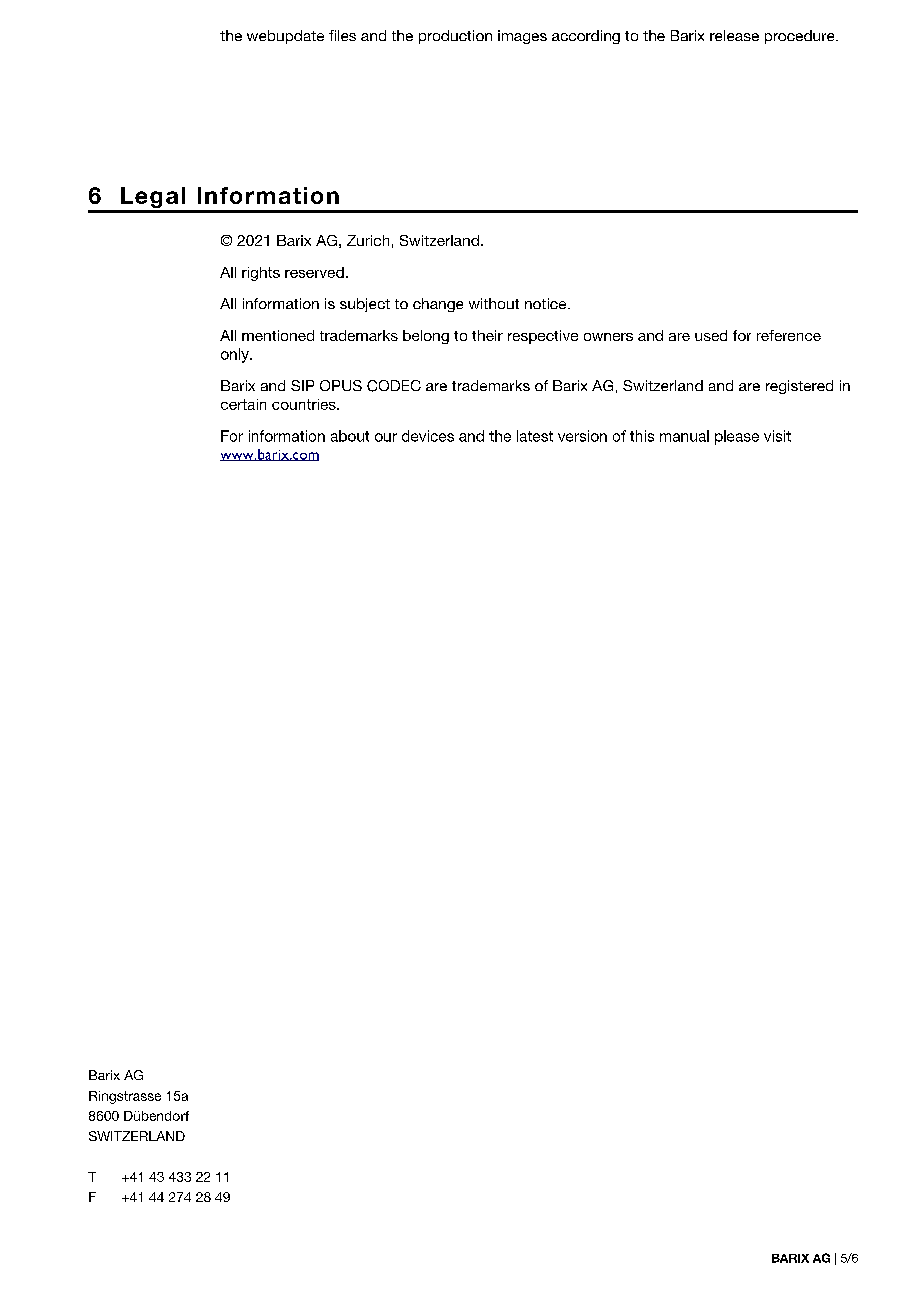  Describe the element at coordinates (368, 240) in the screenshot. I see `Zurich` at that location.
